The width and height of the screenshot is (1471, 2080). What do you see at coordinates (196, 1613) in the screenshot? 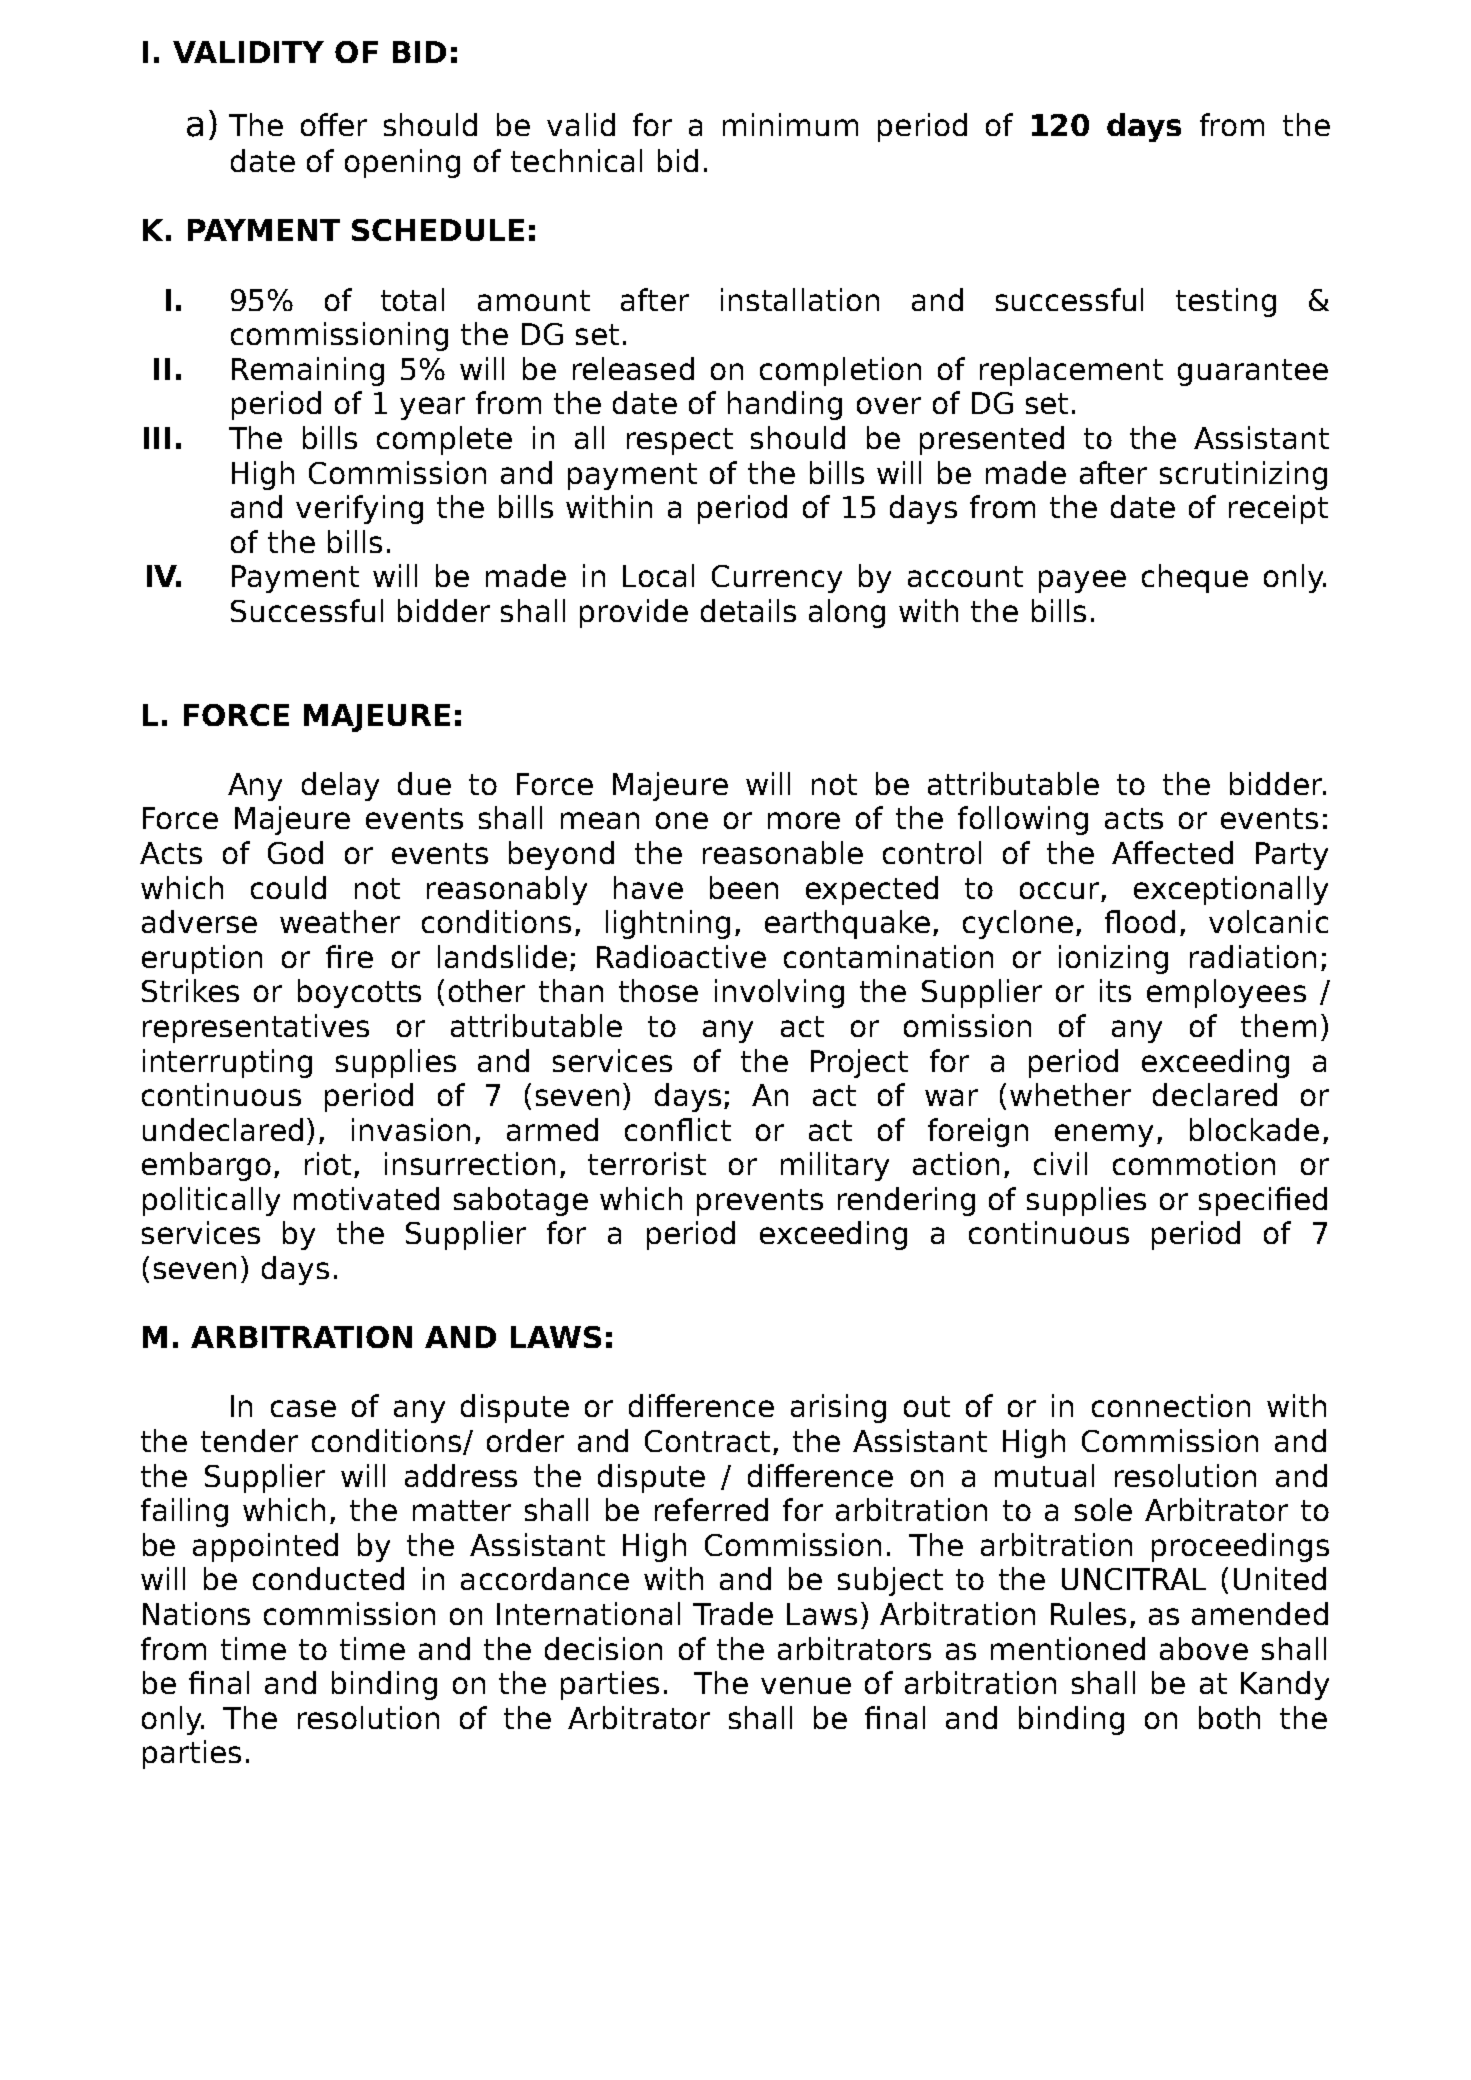
I see `Nations` at bounding box center [196, 1613].
